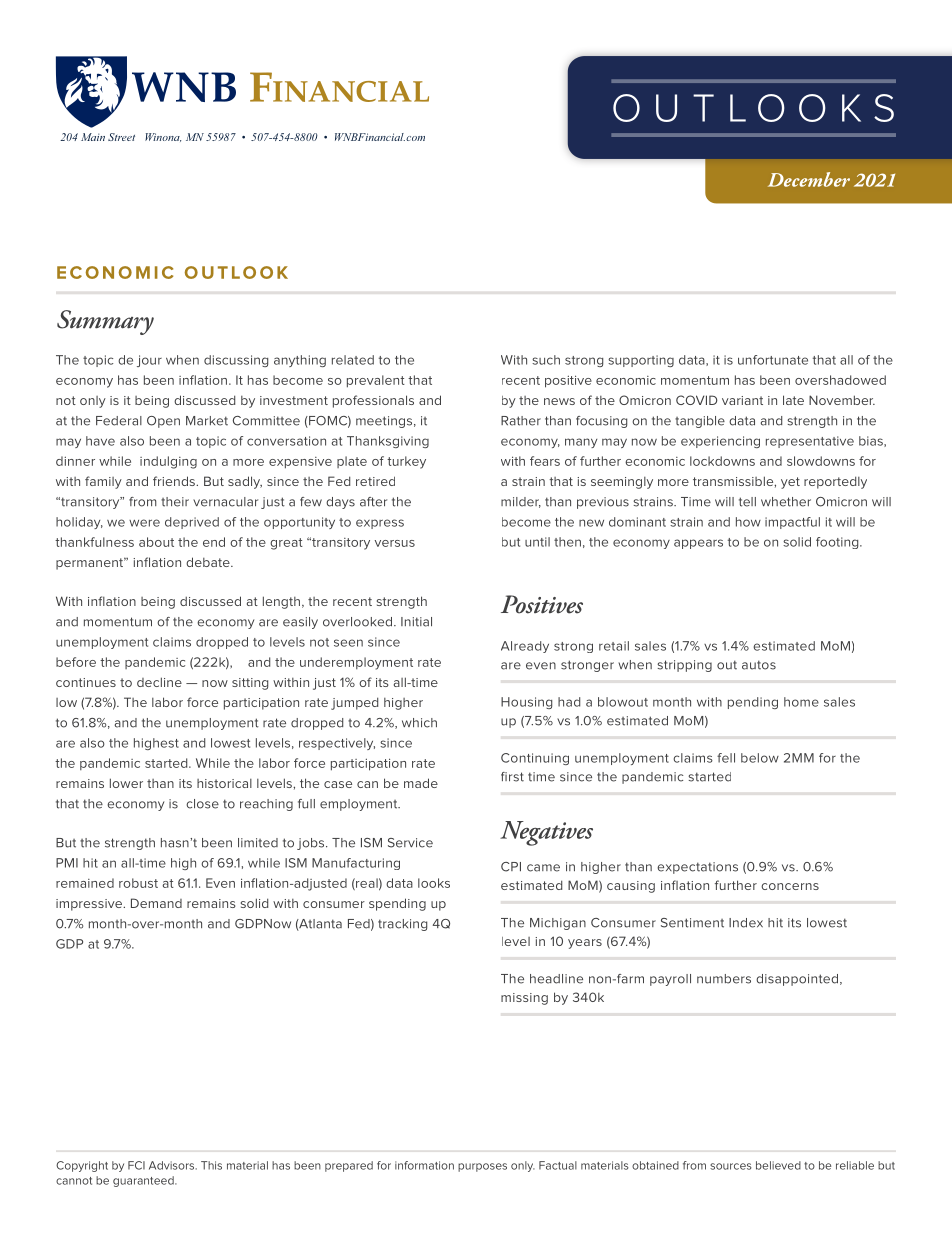 Image resolution: width=952 pixels, height=1233 pixels. What do you see at coordinates (546, 360) in the document?
I see `such` at bounding box center [546, 360].
